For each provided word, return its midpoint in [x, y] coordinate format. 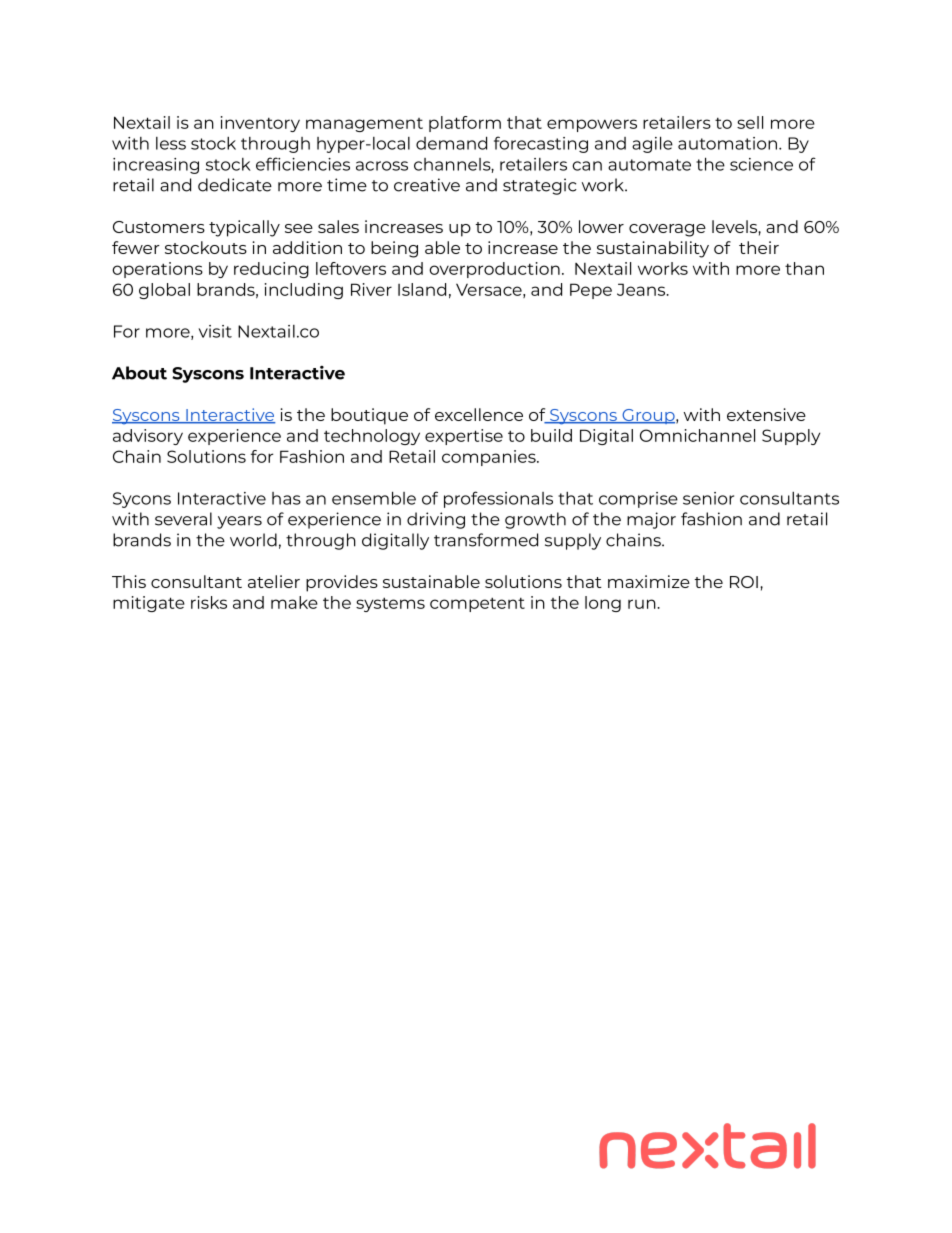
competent [477, 604]
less [171, 143]
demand [451, 143]
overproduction [494, 270]
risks [209, 602]
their [759, 247]
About [139, 373]
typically [244, 228]
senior [708, 498]
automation [727, 143]
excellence [479, 414]
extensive [766, 414]
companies [490, 458]
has [286, 498]
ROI [744, 582]
